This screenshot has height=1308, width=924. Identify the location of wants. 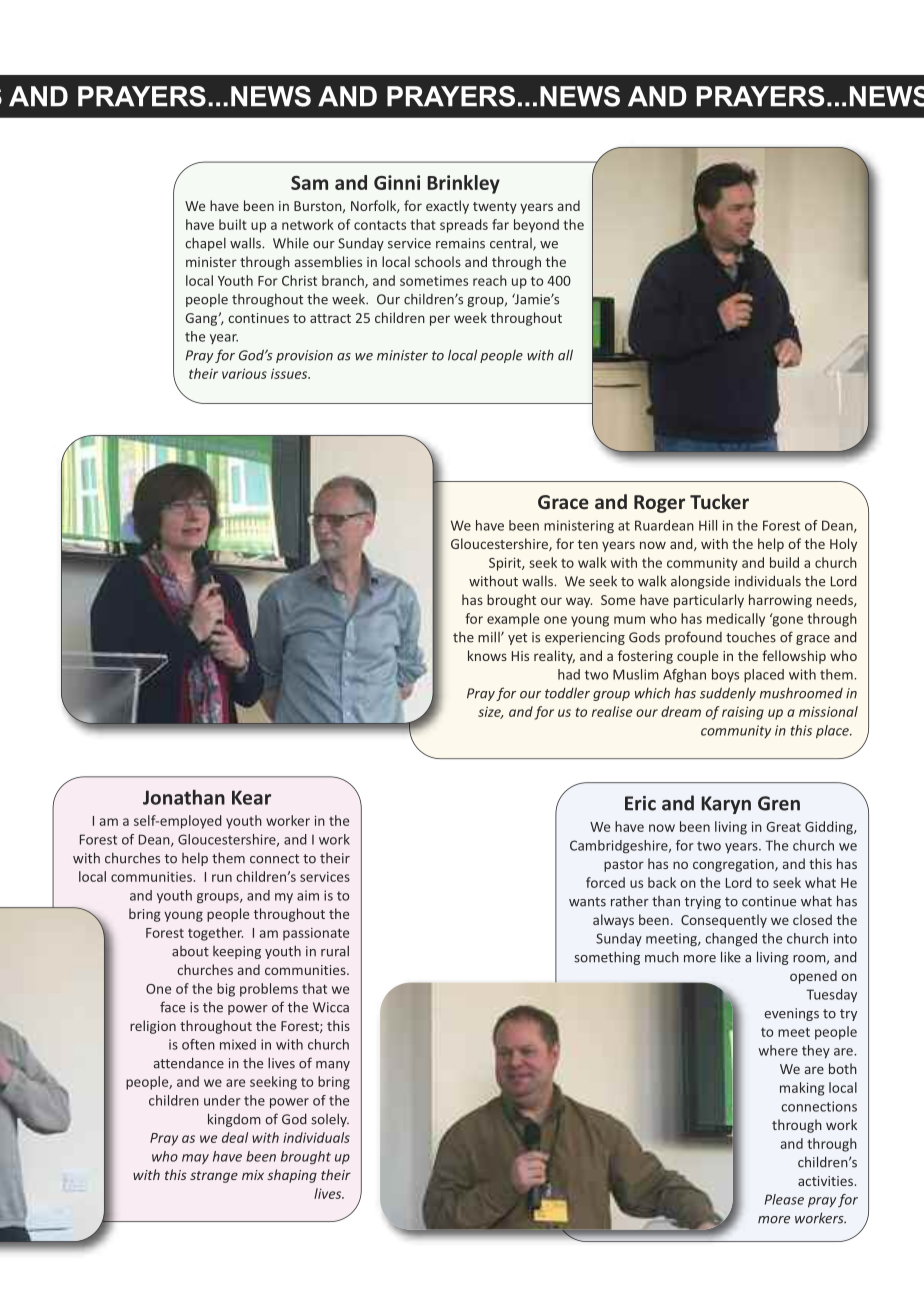
(587, 902).
